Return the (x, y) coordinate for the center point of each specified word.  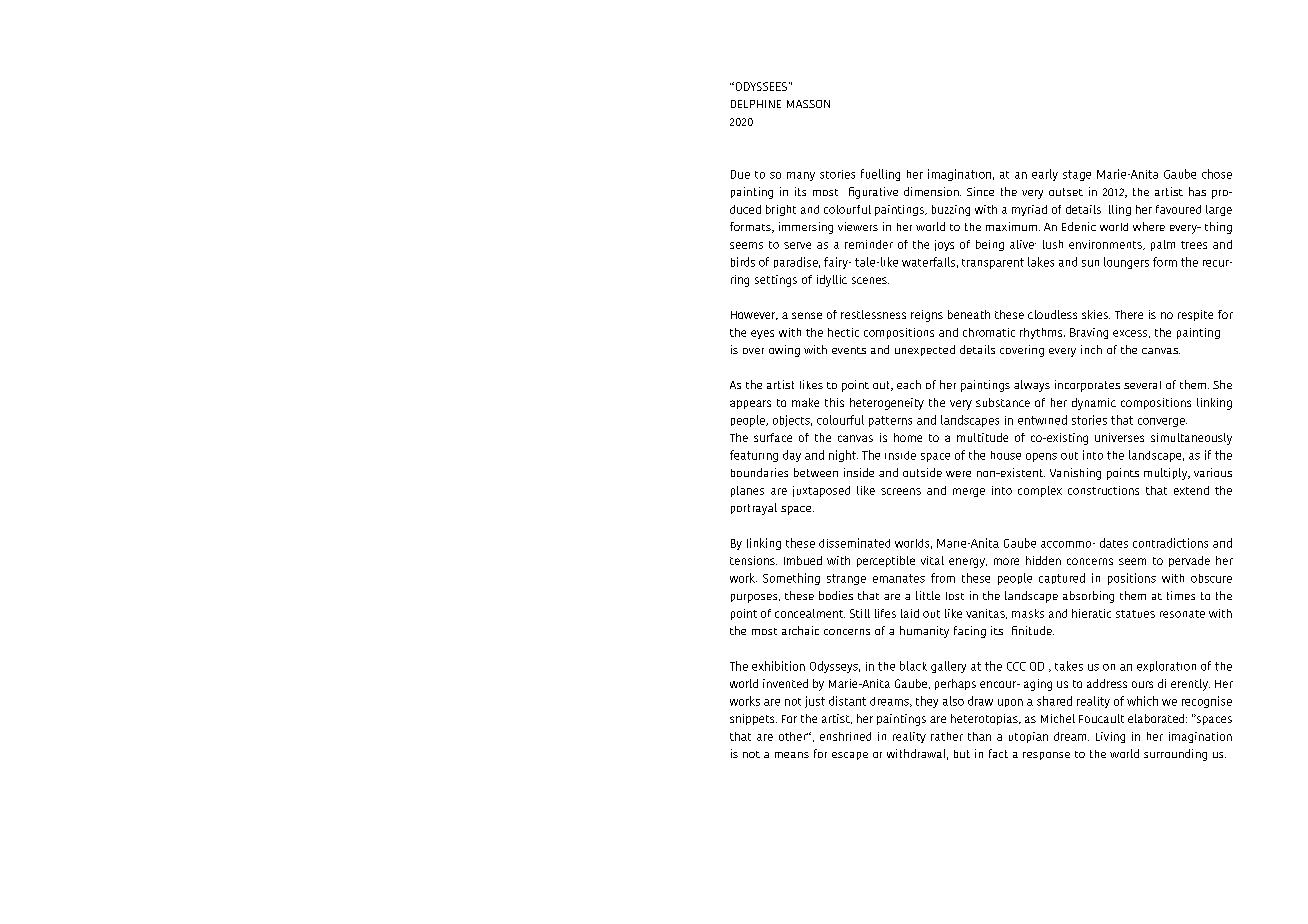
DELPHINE (756, 104)
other (793, 736)
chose (1217, 174)
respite (1195, 315)
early (1045, 175)
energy (968, 563)
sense (807, 315)
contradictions (1170, 543)
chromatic (989, 332)
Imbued (803, 560)
